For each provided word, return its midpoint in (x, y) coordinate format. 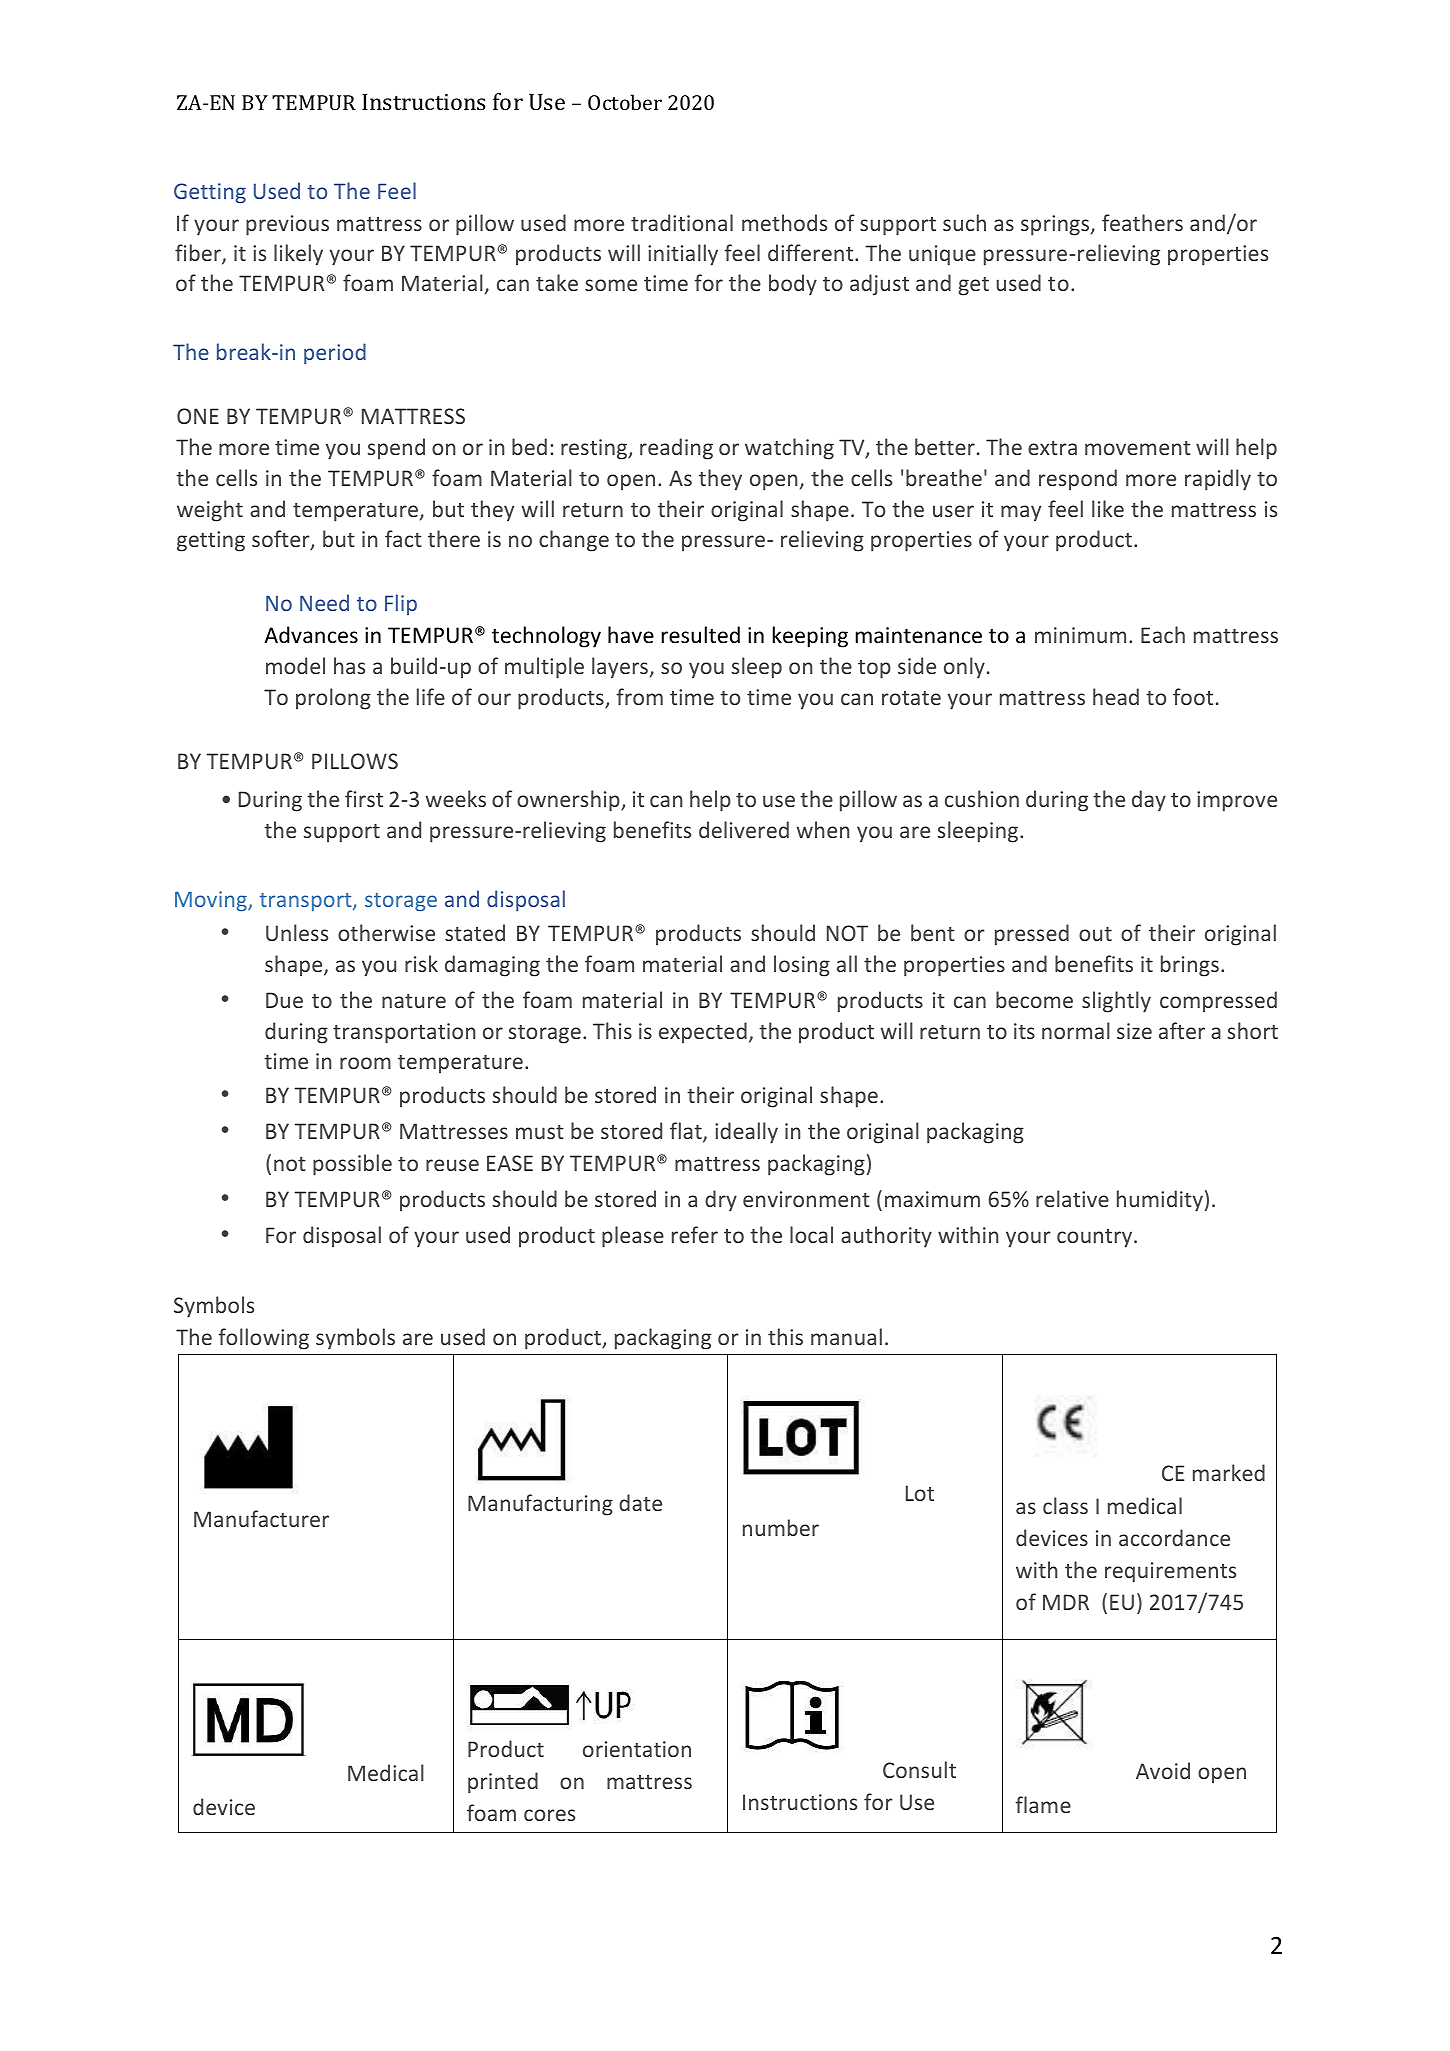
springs (1056, 225)
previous (287, 225)
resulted (701, 635)
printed (503, 1783)
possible (352, 1165)
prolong (333, 699)
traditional (682, 222)
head (1116, 696)
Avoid (1163, 1770)
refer (695, 1234)
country (1096, 1238)
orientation (637, 1749)
